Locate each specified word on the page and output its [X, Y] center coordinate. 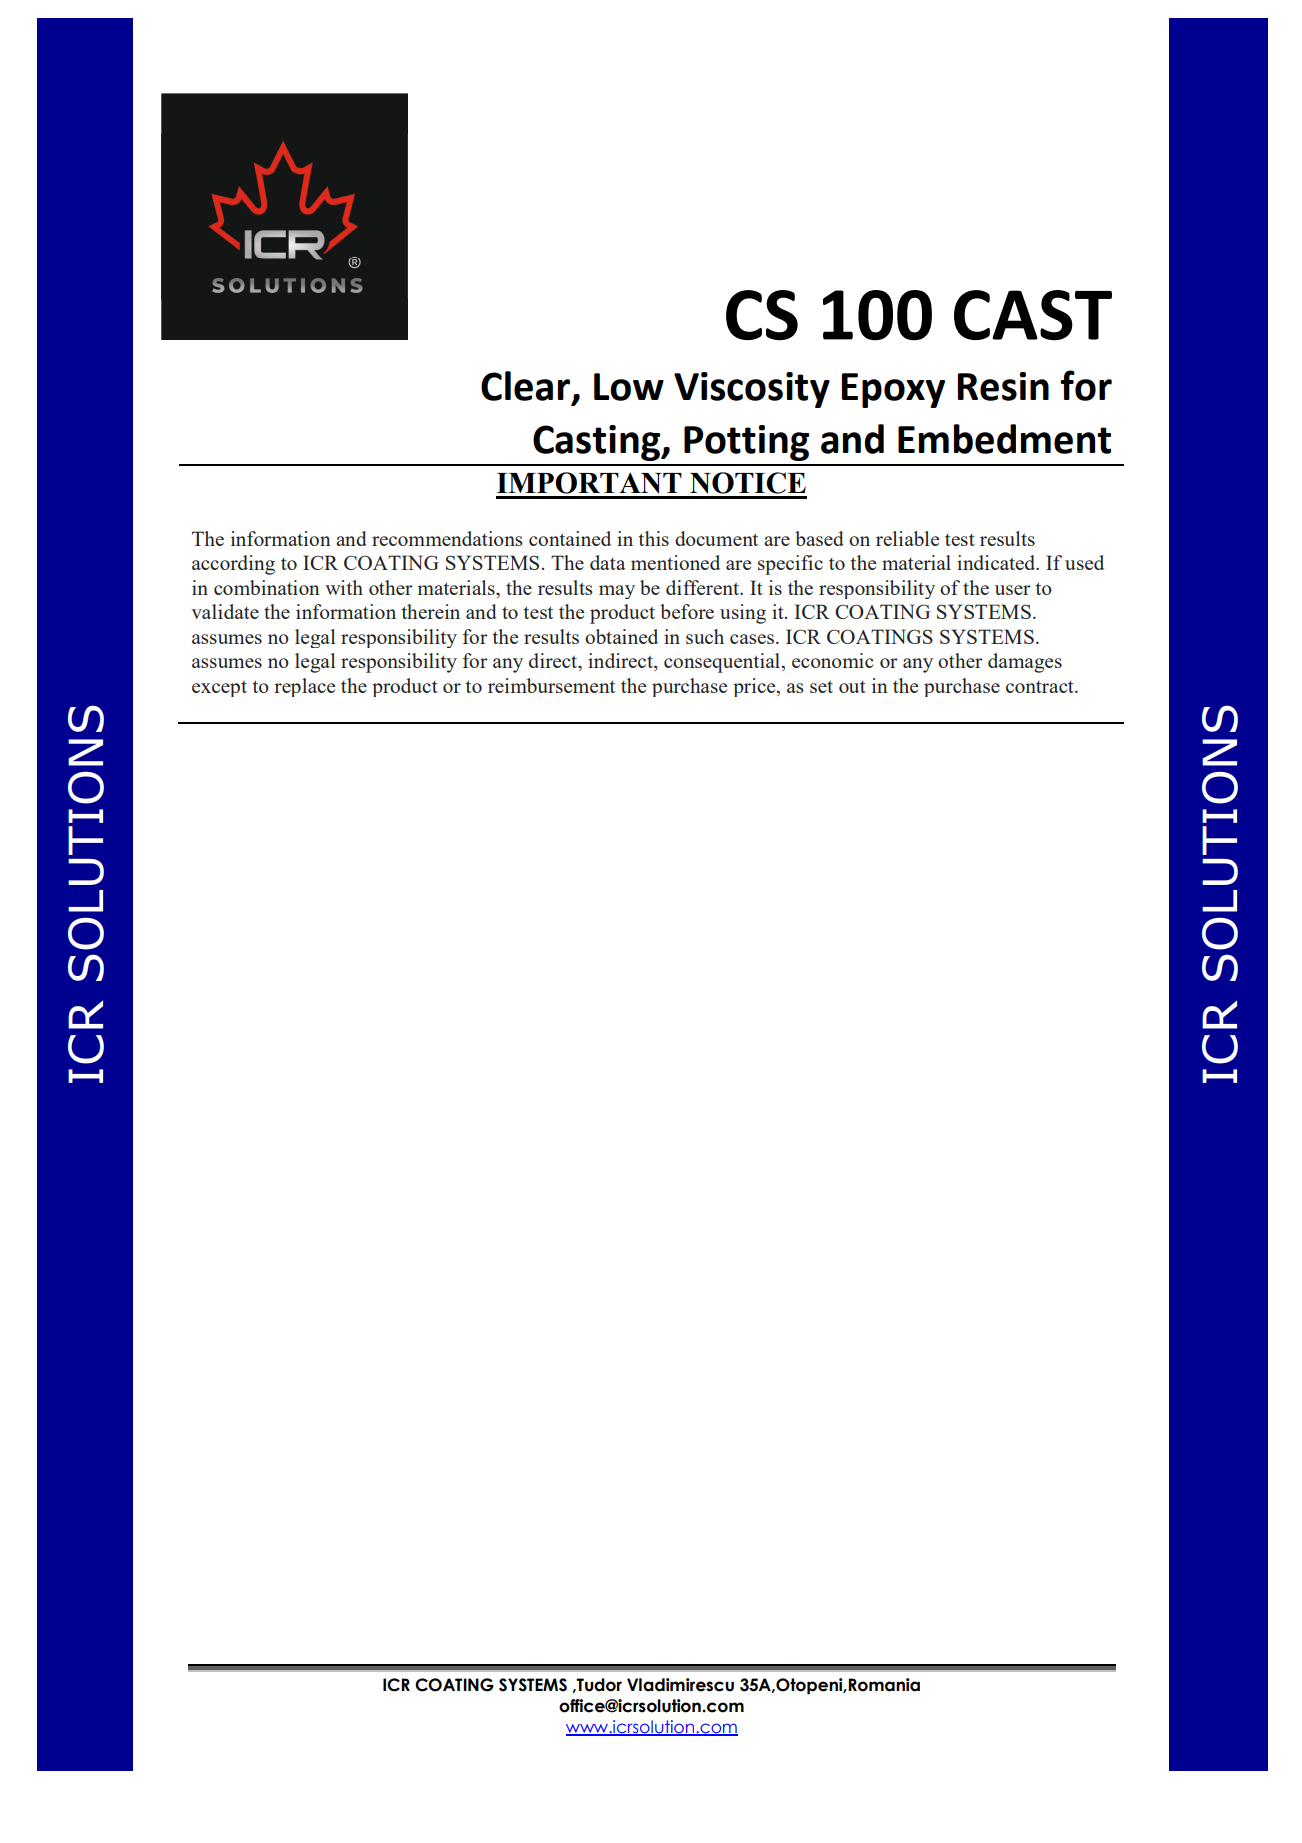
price [755, 687]
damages [1025, 663]
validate [225, 611]
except [219, 689]
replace [304, 687]
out [852, 687]
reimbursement [551, 685]
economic [833, 660]
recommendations [447, 538]
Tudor [598, 1685]
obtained [621, 636]
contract [1041, 687]
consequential [723, 663]
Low [629, 387]
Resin [1003, 386]
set [821, 687]
